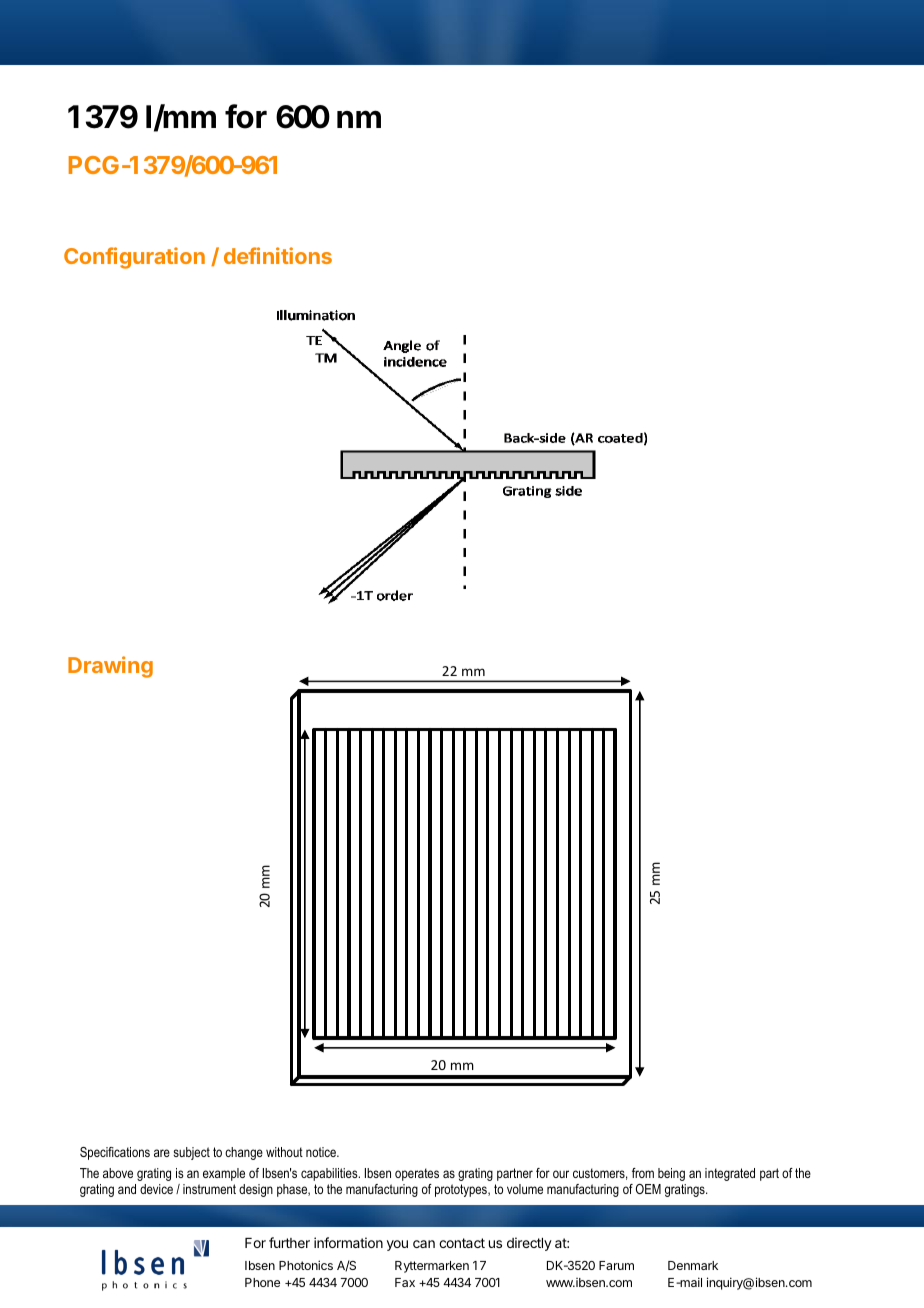 The width and height of the page is (924, 1308). Describe the element at coordinates (693, 1265) in the page. I see `Denmark` at that location.
